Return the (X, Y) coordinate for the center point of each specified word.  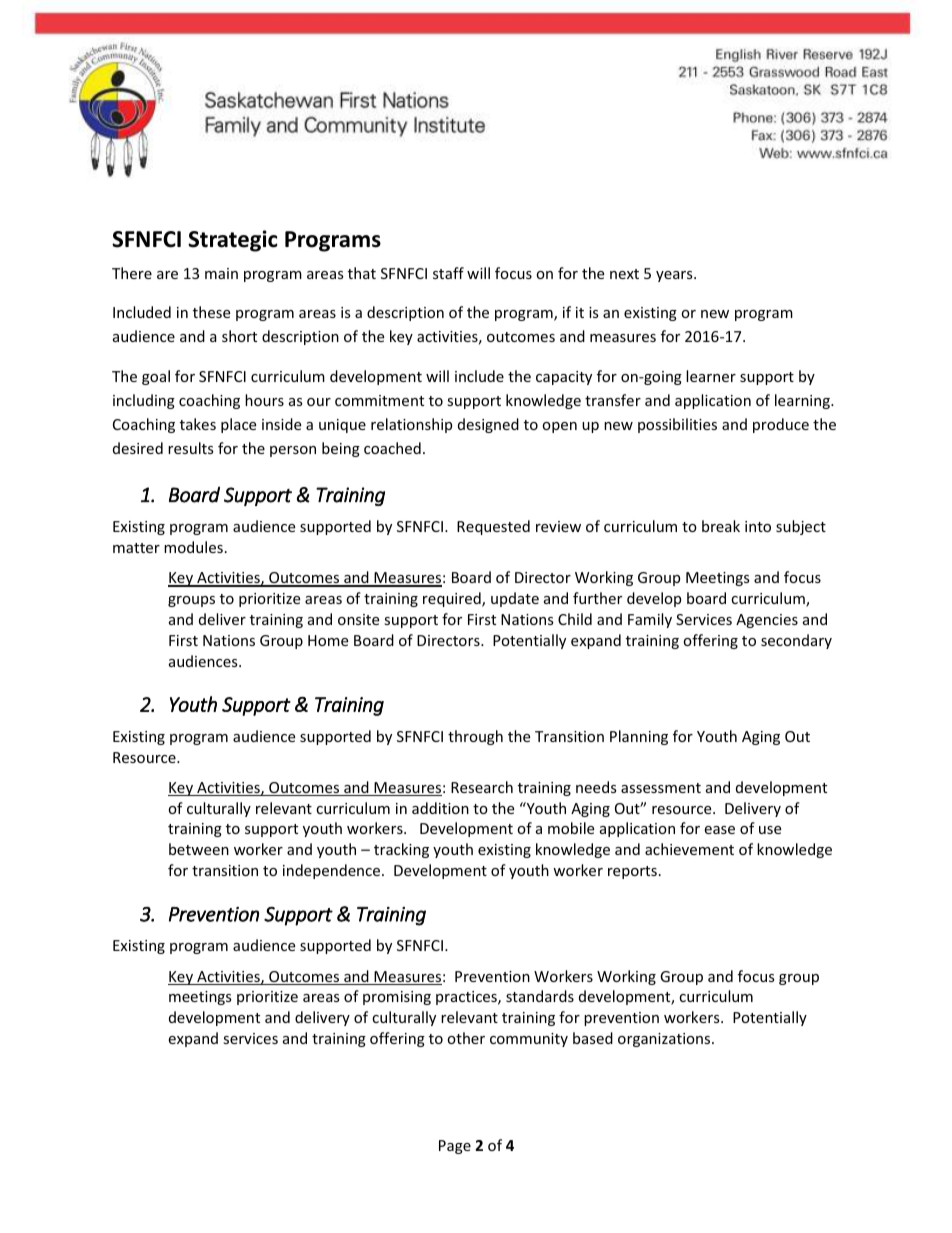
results (191, 448)
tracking (401, 850)
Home (328, 640)
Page (455, 1147)
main (221, 273)
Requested (493, 527)
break (721, 526)
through (475, 737)
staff (448, 273)
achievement (689, 849)
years (675, 276)
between (199, 849)
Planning (639, 737)
